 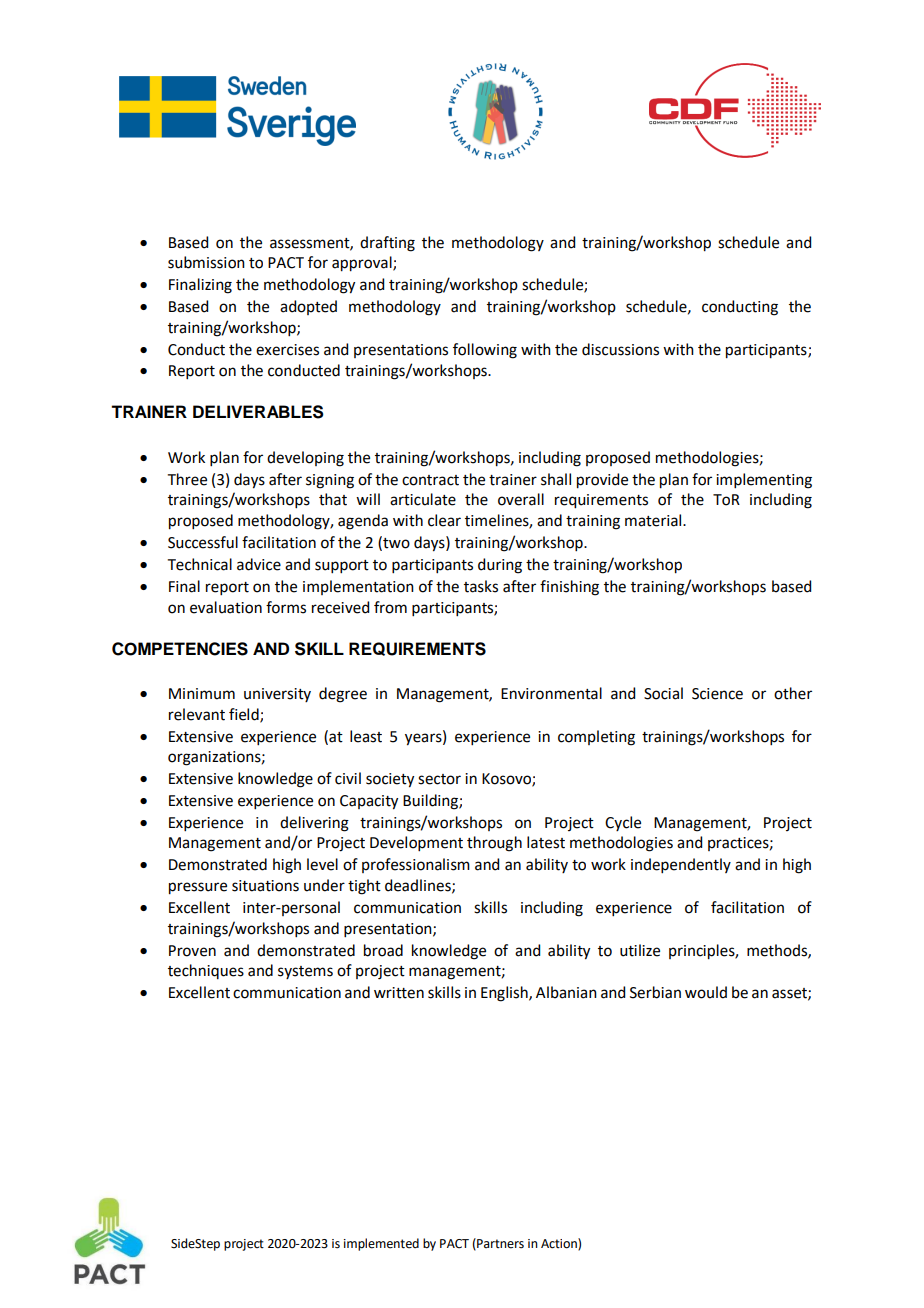 What do you see at coordinates (203, 542) in the document?
I see `Successful` at bounding box center [203, 542].
